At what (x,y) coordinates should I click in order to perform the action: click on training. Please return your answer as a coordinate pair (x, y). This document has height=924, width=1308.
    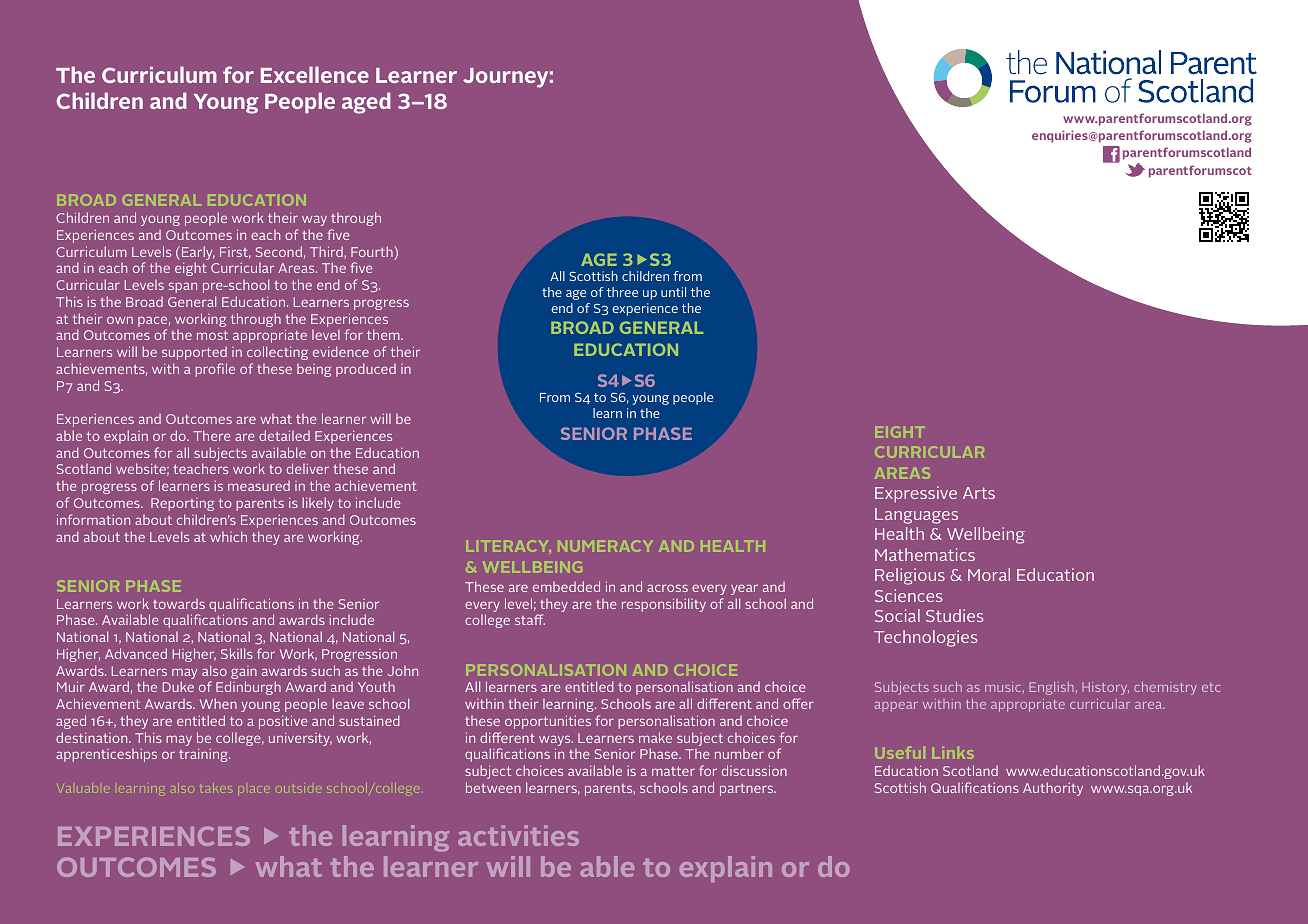
    Looking at the image, I should click on (204, 755).
